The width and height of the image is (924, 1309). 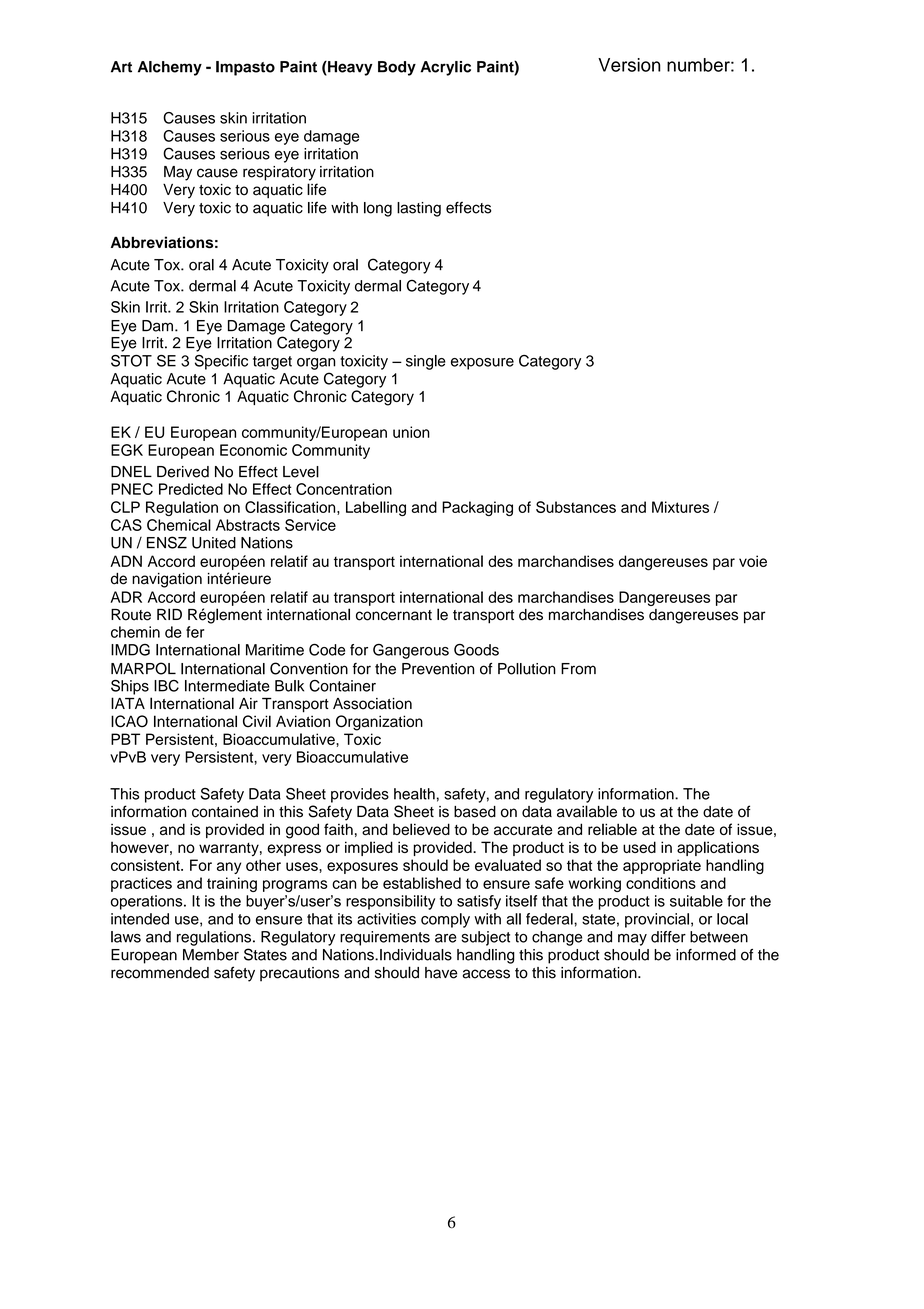 What do you see at coordinates (680, 507) in the image?
I see `Mixtures` at bounding box center [680, 507].
